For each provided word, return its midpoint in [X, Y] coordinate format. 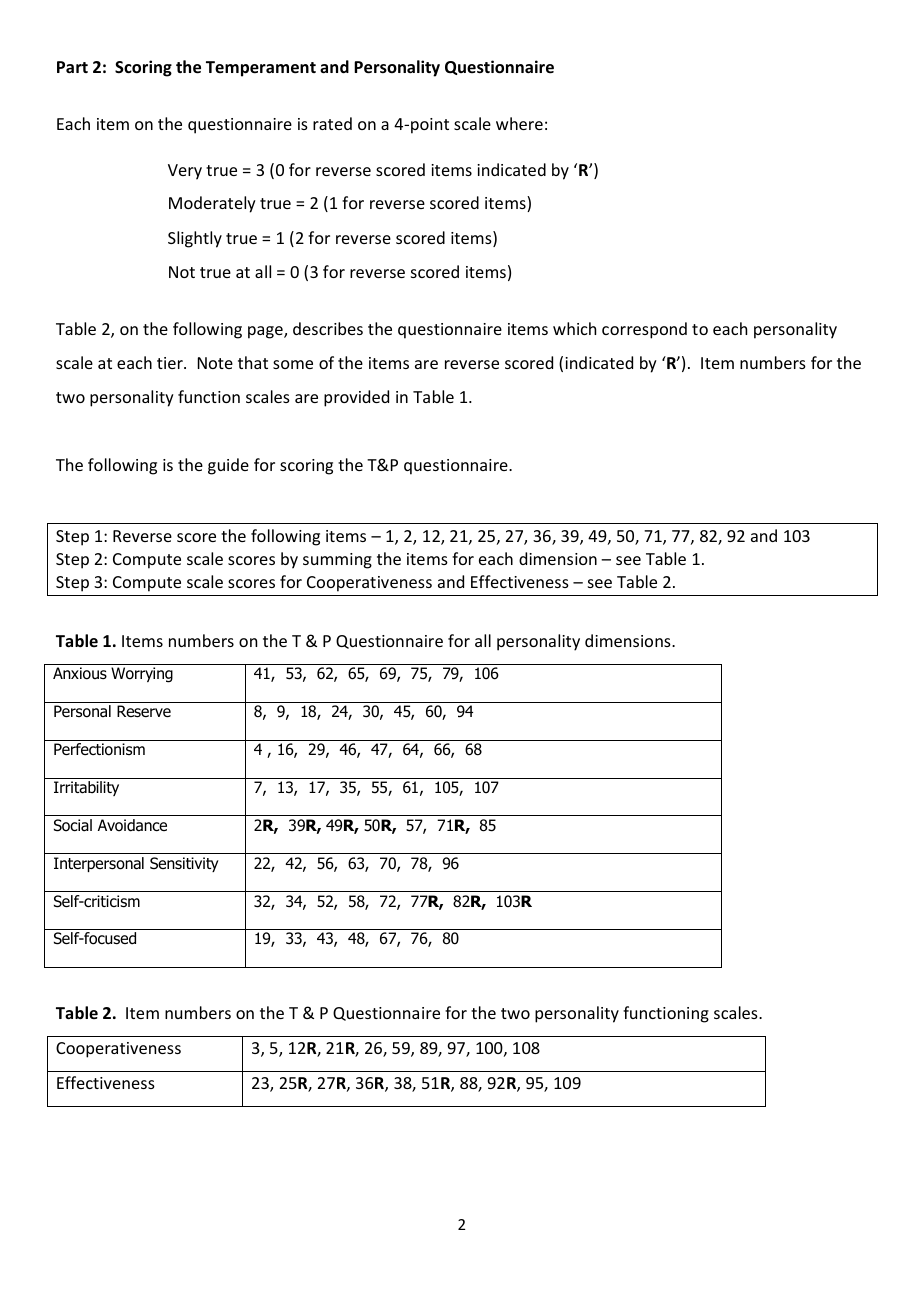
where [519, 123]
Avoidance [132, 825]
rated [332, 123]
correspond [644, 330]
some [293, 364]
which [574, 328]
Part [72, 67]
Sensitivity [184, 864]
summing [337, 561]
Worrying [142, 675]
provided [356, 398]
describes [328, 328]
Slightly [195, 239]
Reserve [144, 711]
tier [171, 363]
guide [228, 466]
